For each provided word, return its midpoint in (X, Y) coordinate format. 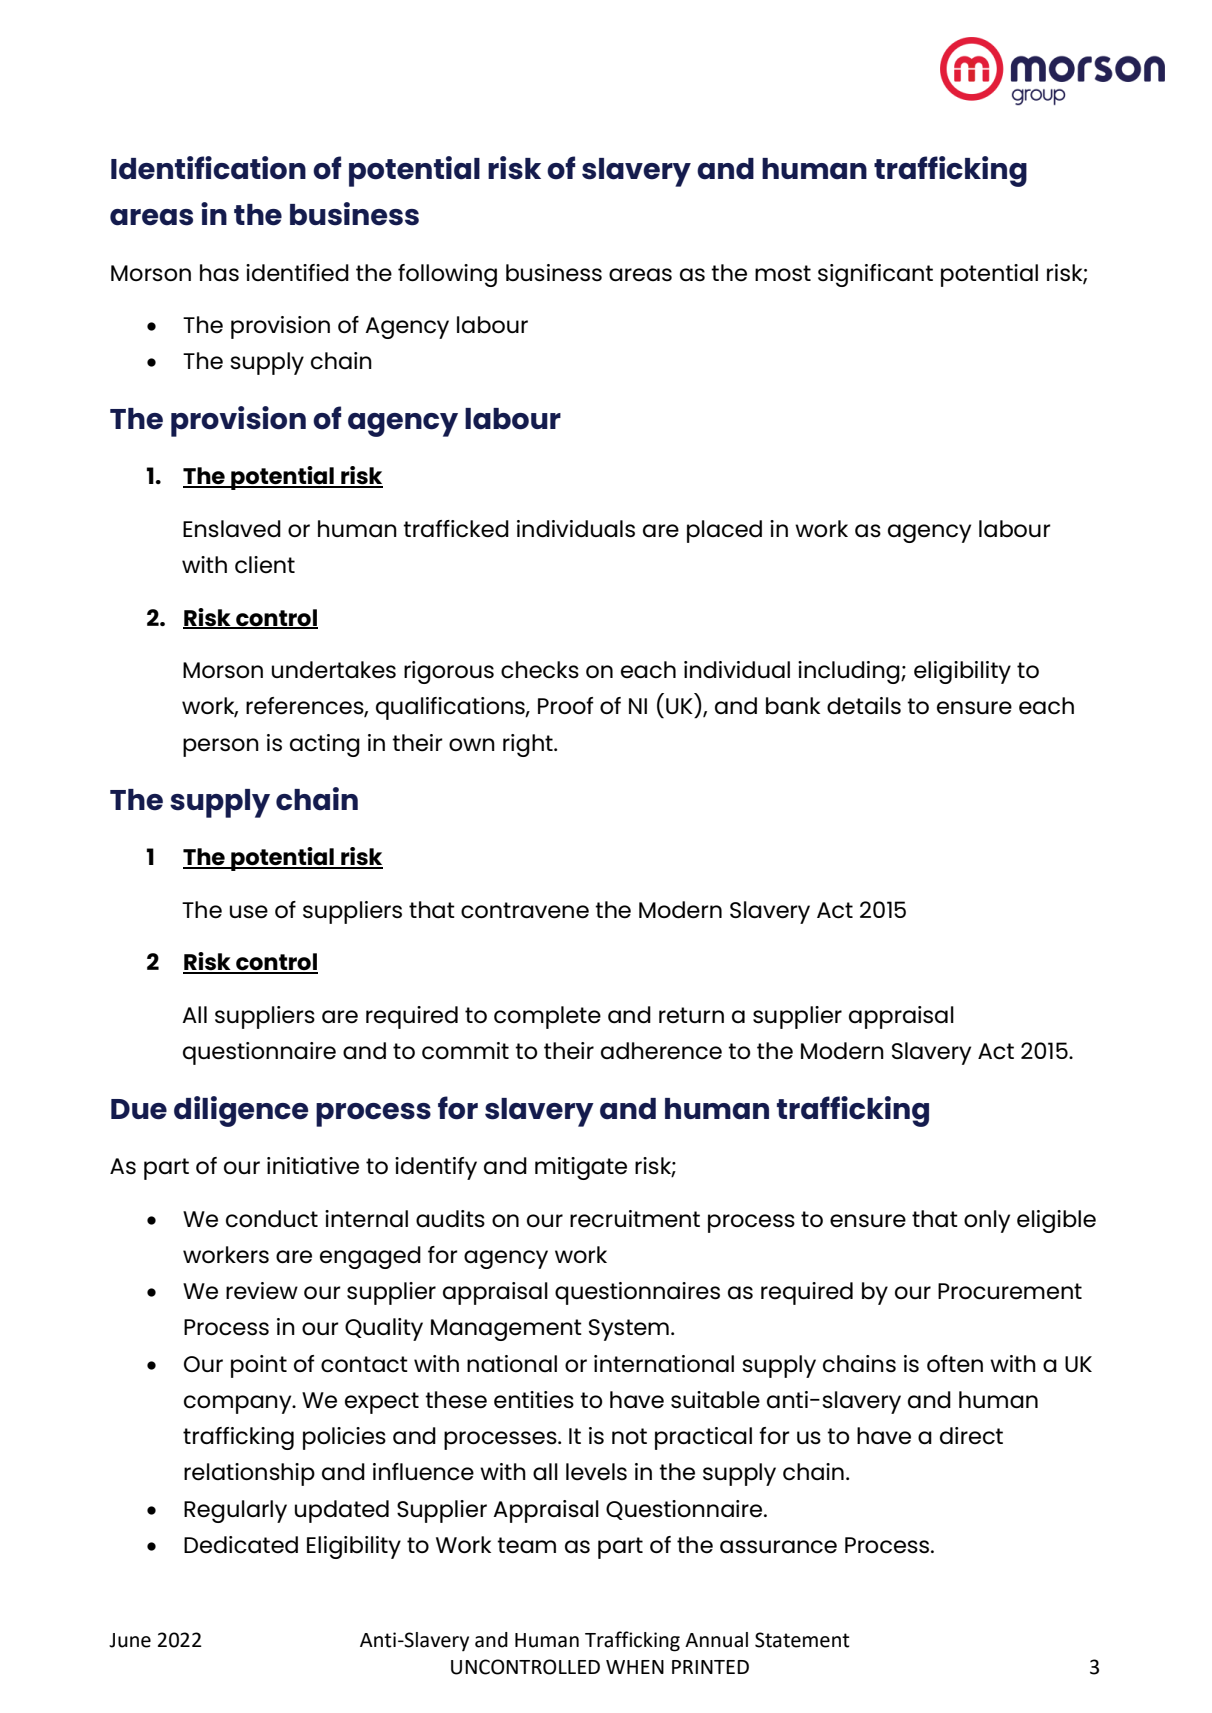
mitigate (581, 1168)
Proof (566, 705)
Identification (208, 168)
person (221, 747)
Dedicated (241, 1545)
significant (875, 275)
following (447, 275)
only (987, 1221)
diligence (241, 1111)
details (864, 706)
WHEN (635, 1667)
